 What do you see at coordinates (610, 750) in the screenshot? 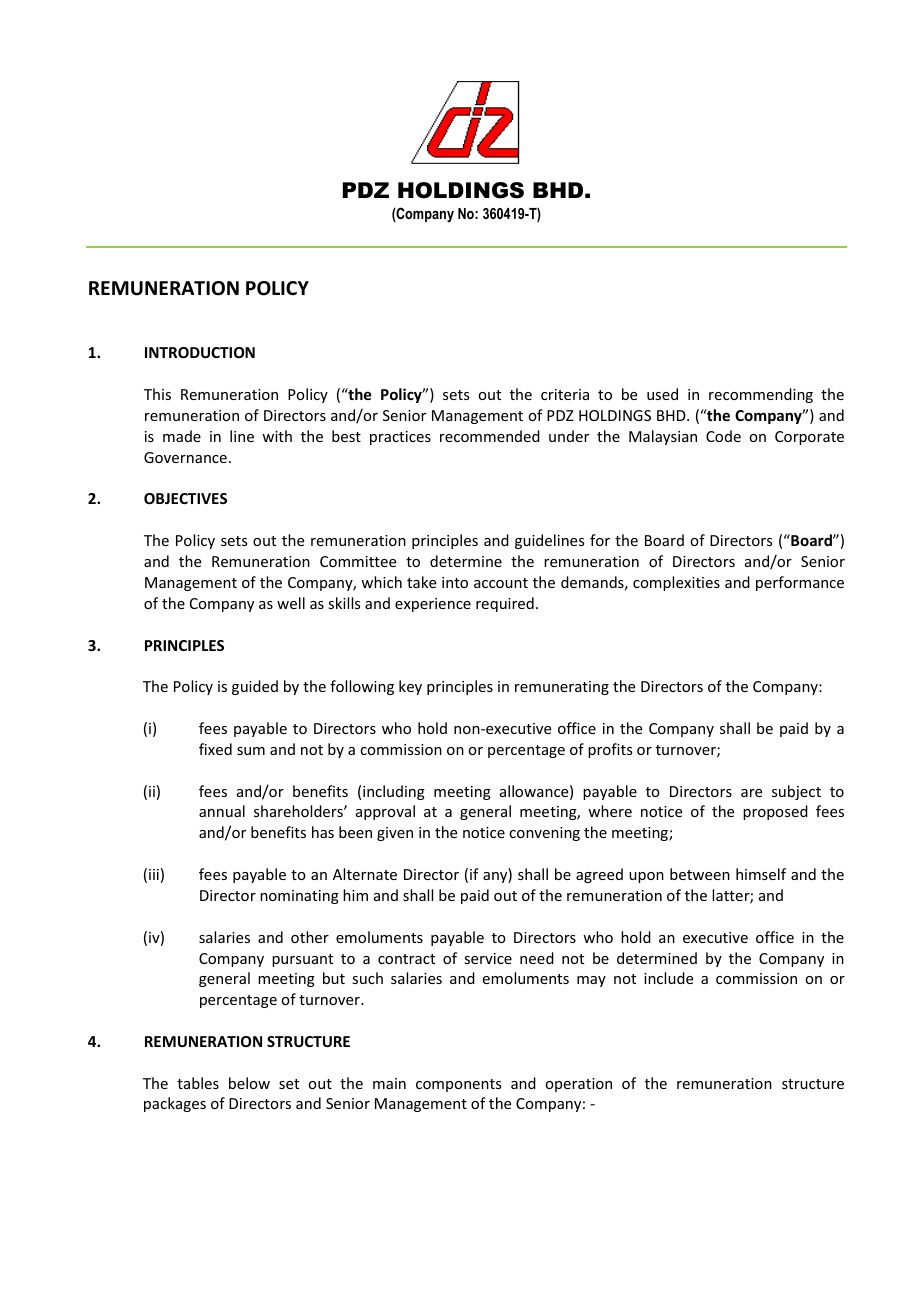
I see `profits` at bounding box center [610, 750].
